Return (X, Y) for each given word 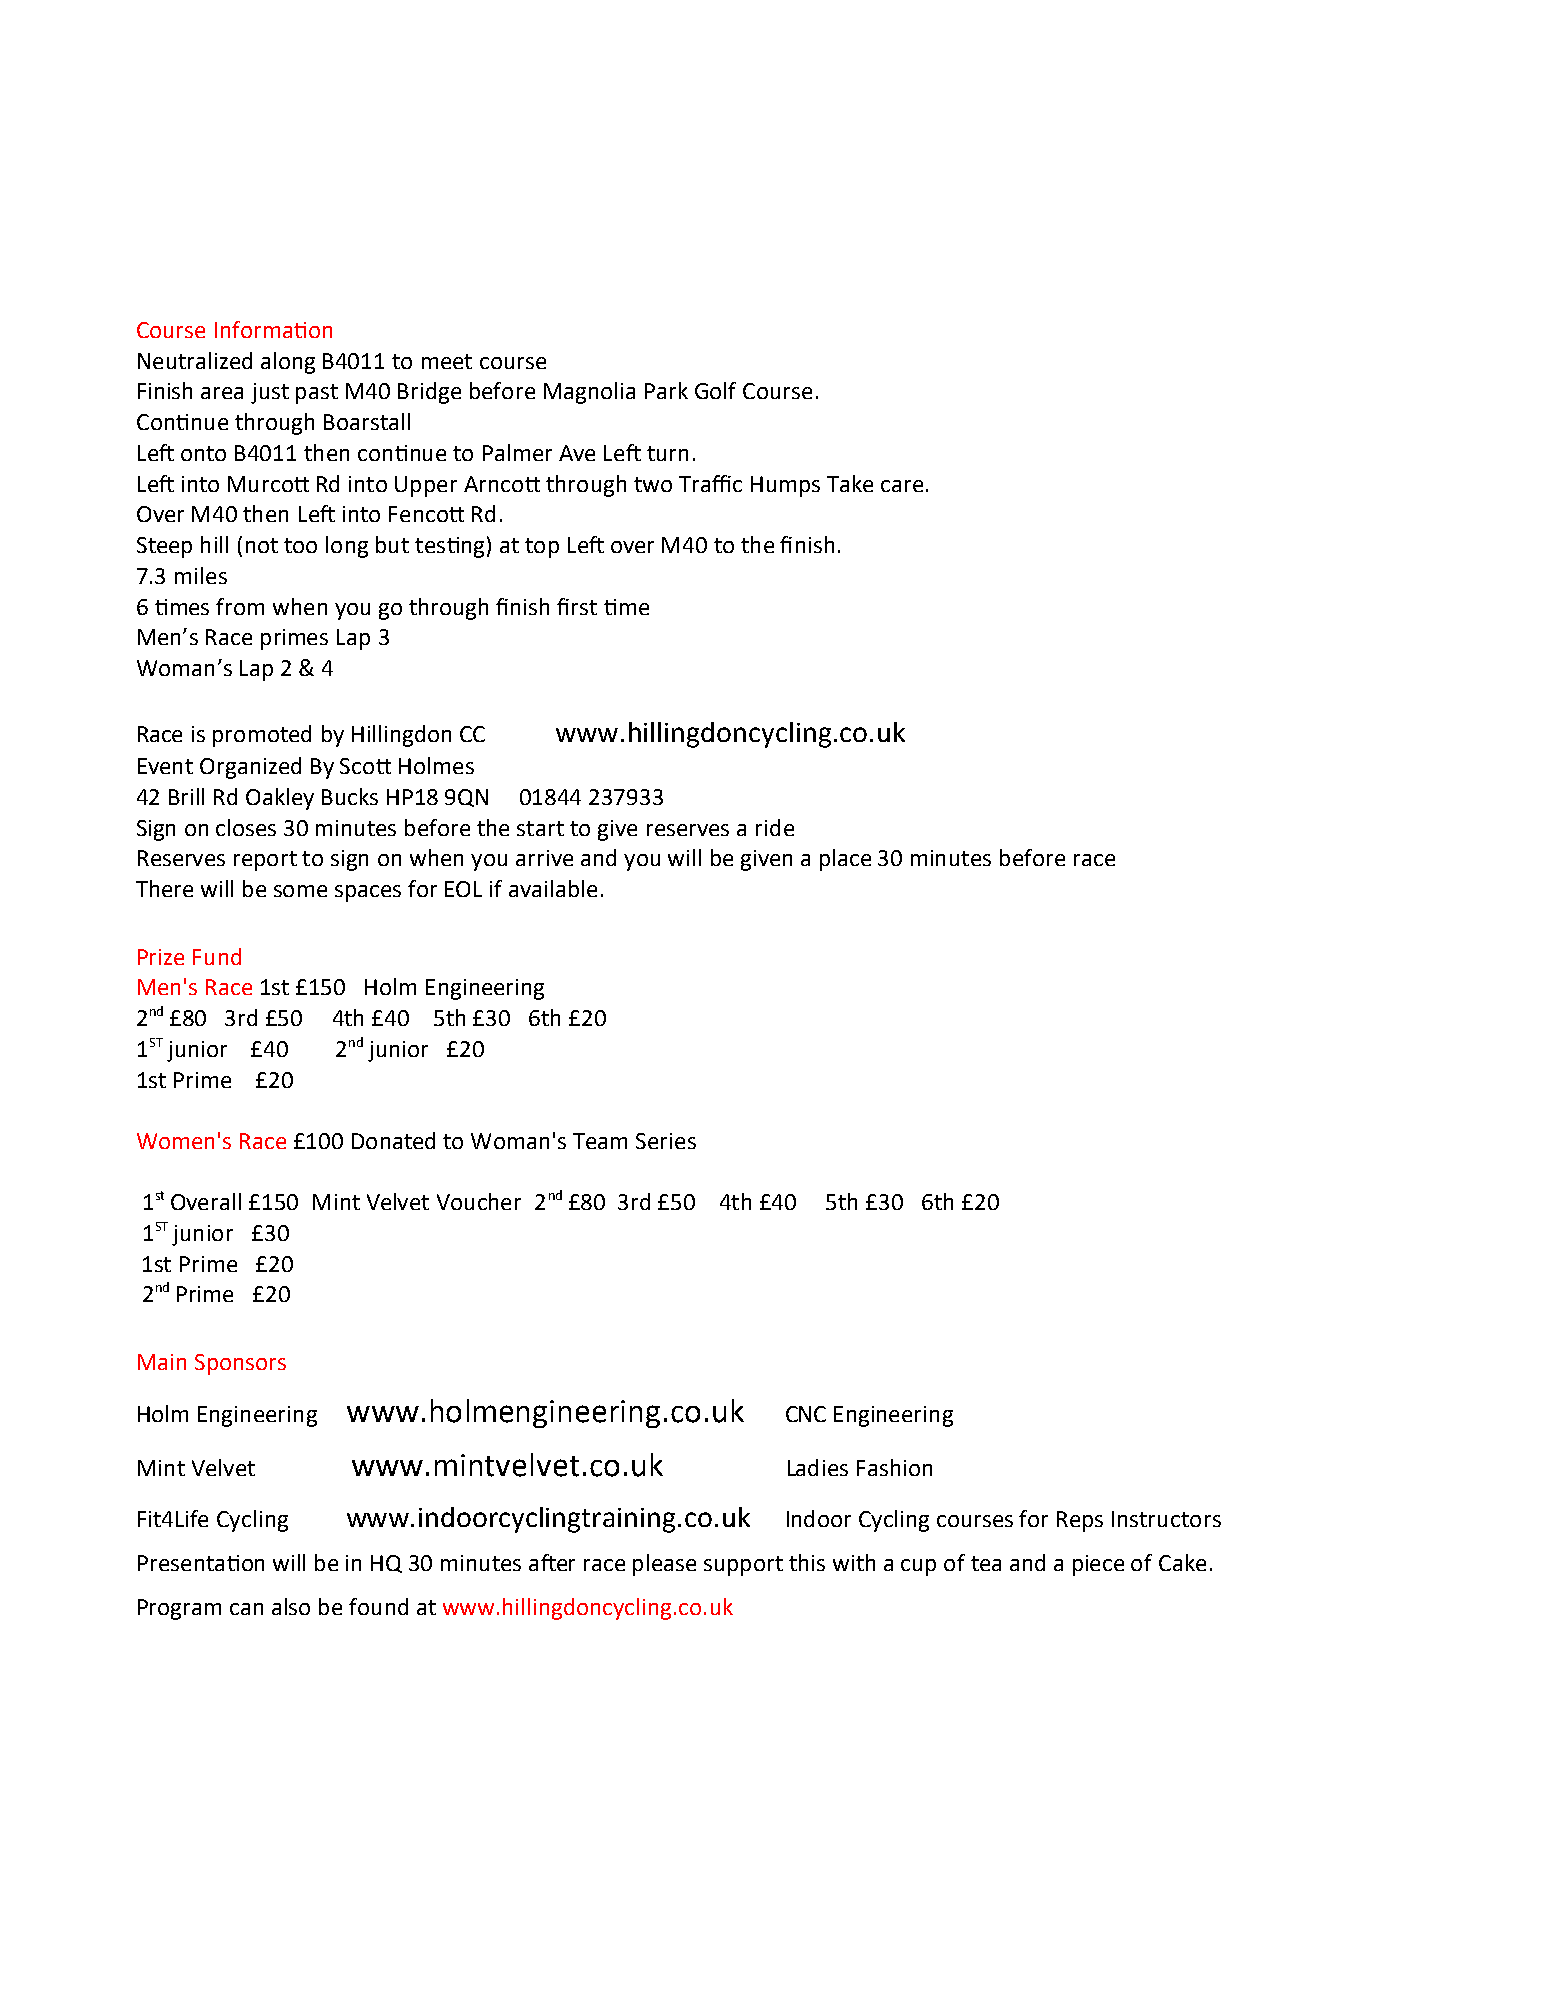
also (291, 1606)
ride (775, 827)
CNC (806, 1414)
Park (666, 390)
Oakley (280, 799)
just (270, 393)
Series (666, 1141)
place (845, 860)
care (902, 486)
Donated (393, 1140)
